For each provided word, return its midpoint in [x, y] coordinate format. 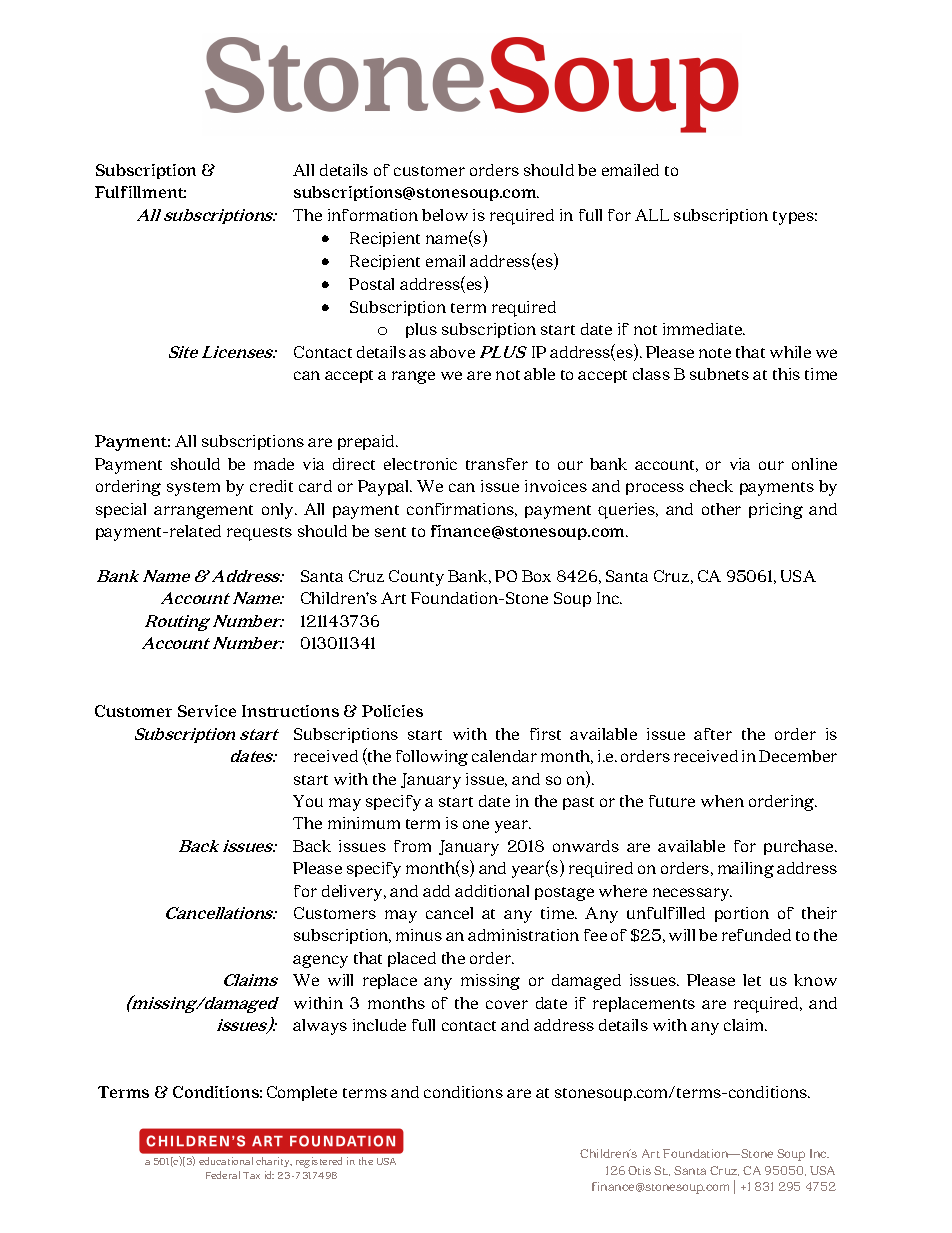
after [713, 734]
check [711, 486]
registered [319, 1162]
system [193, 489]
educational [226, 1161]
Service [207, 711]
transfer [497, 464]
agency [320, 961]
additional [492, 891]
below [445, 215]
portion [742, 914]
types [795, 218]
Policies [392, 711]
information [373, 215]
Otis [639, 1170]
